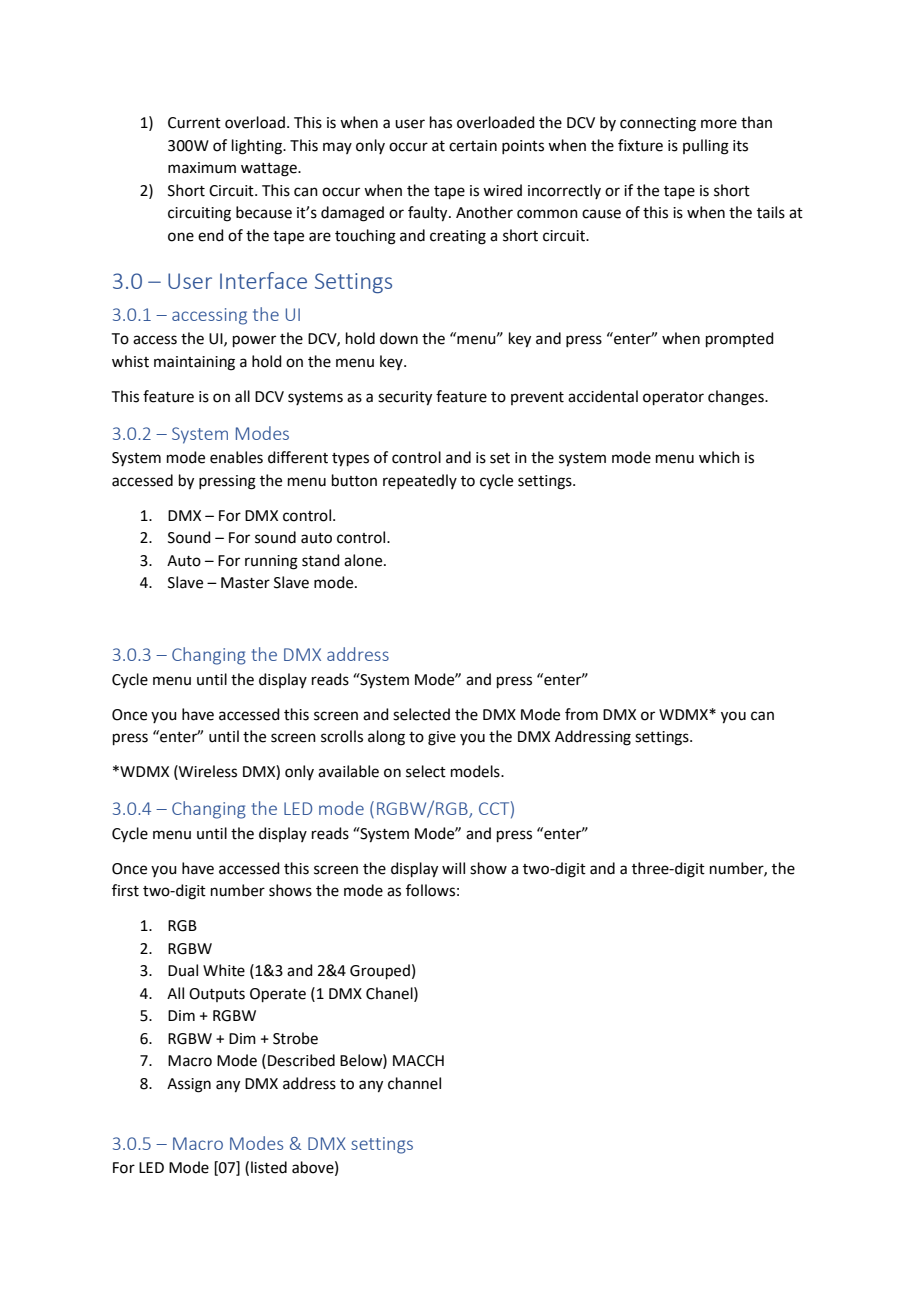 The height and width of the screenshot is (1308, 924). What do you see at coordinates (202, 168) in the screenshot?
I see `maximum` at bounding box center [202, 168].
